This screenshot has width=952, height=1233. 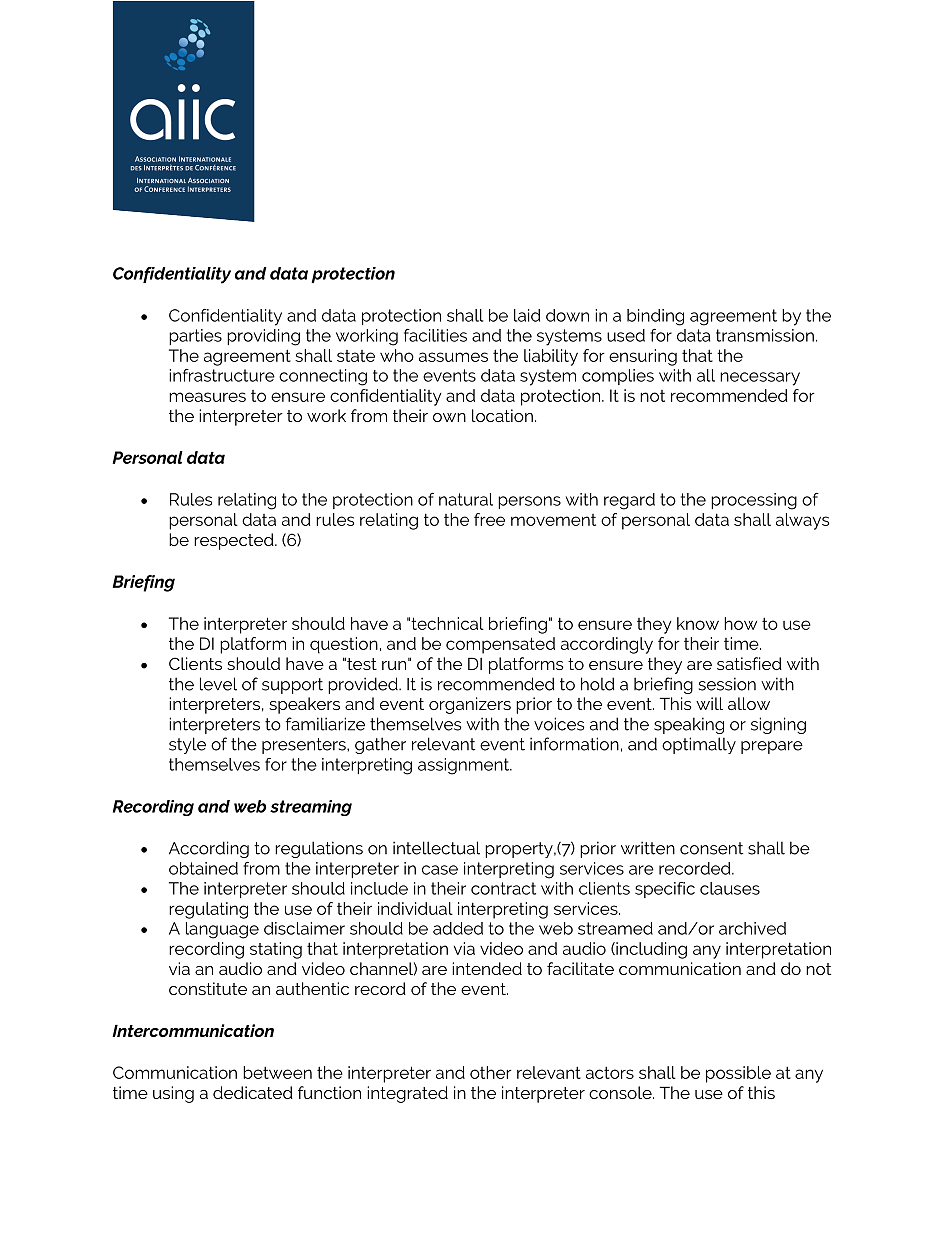 What do you see at coordinates (218, 684) in the screenshot?
I see `level` at bounding box center [218, 684].
